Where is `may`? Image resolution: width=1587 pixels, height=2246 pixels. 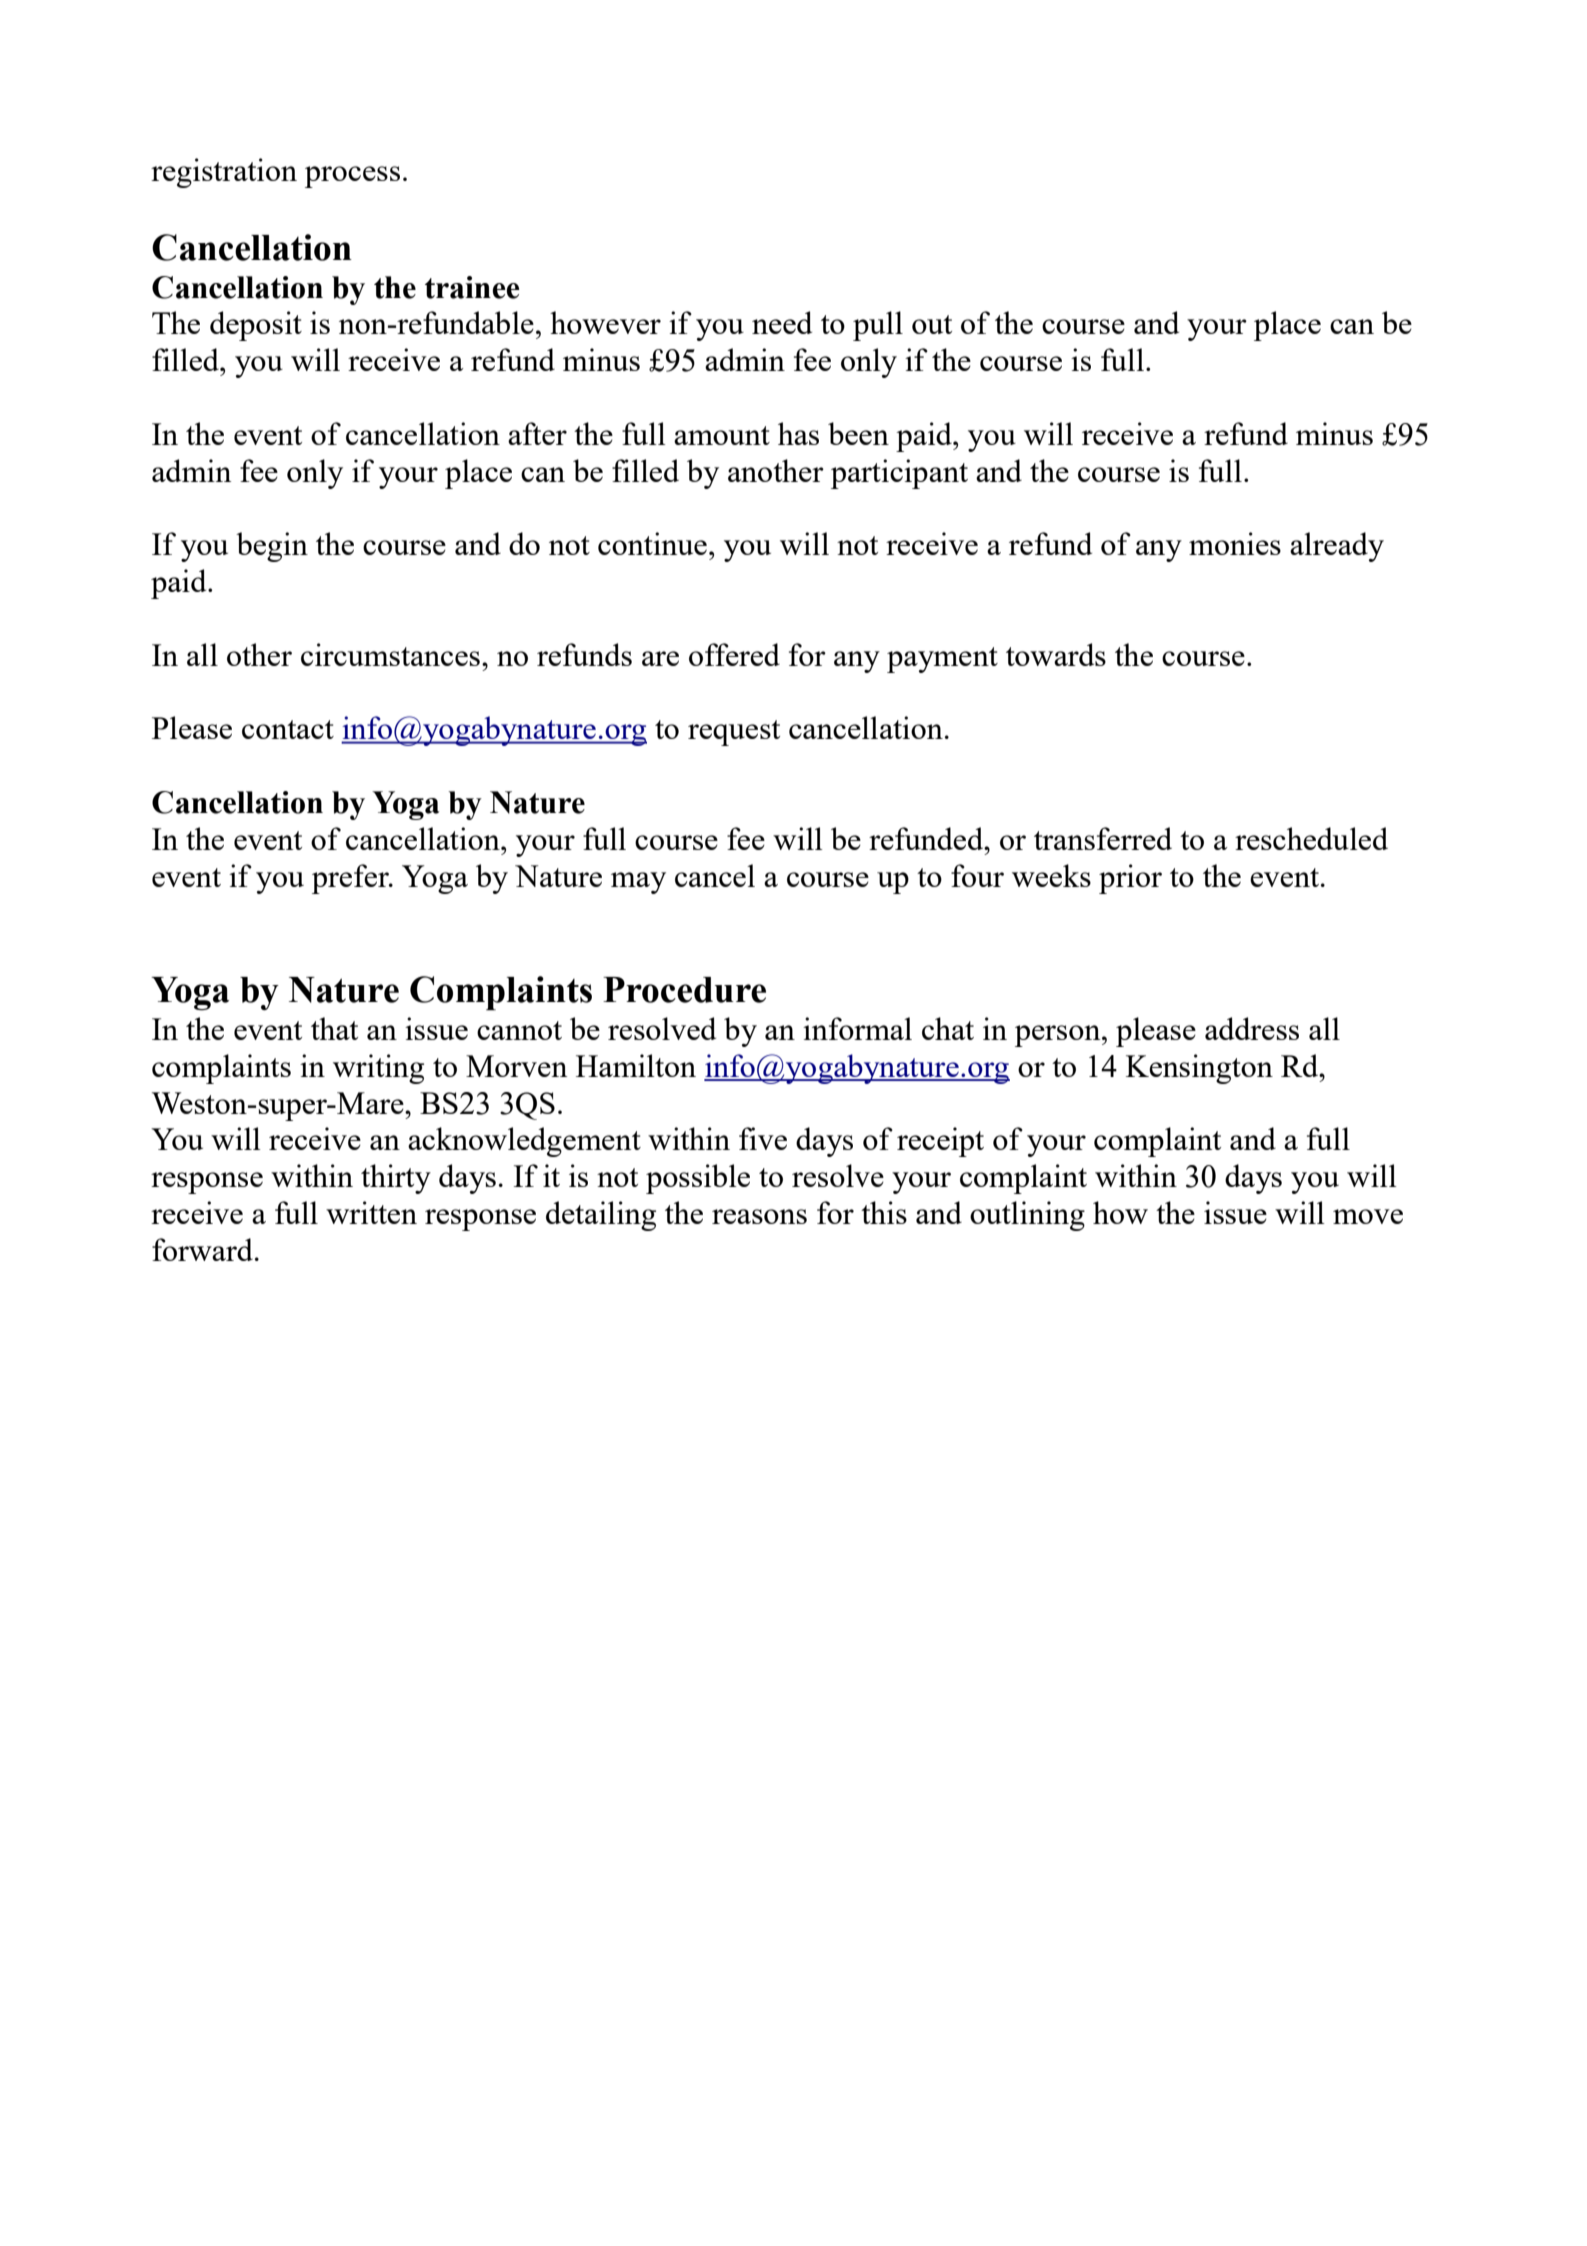
may is located at coordinates (638, 883).
